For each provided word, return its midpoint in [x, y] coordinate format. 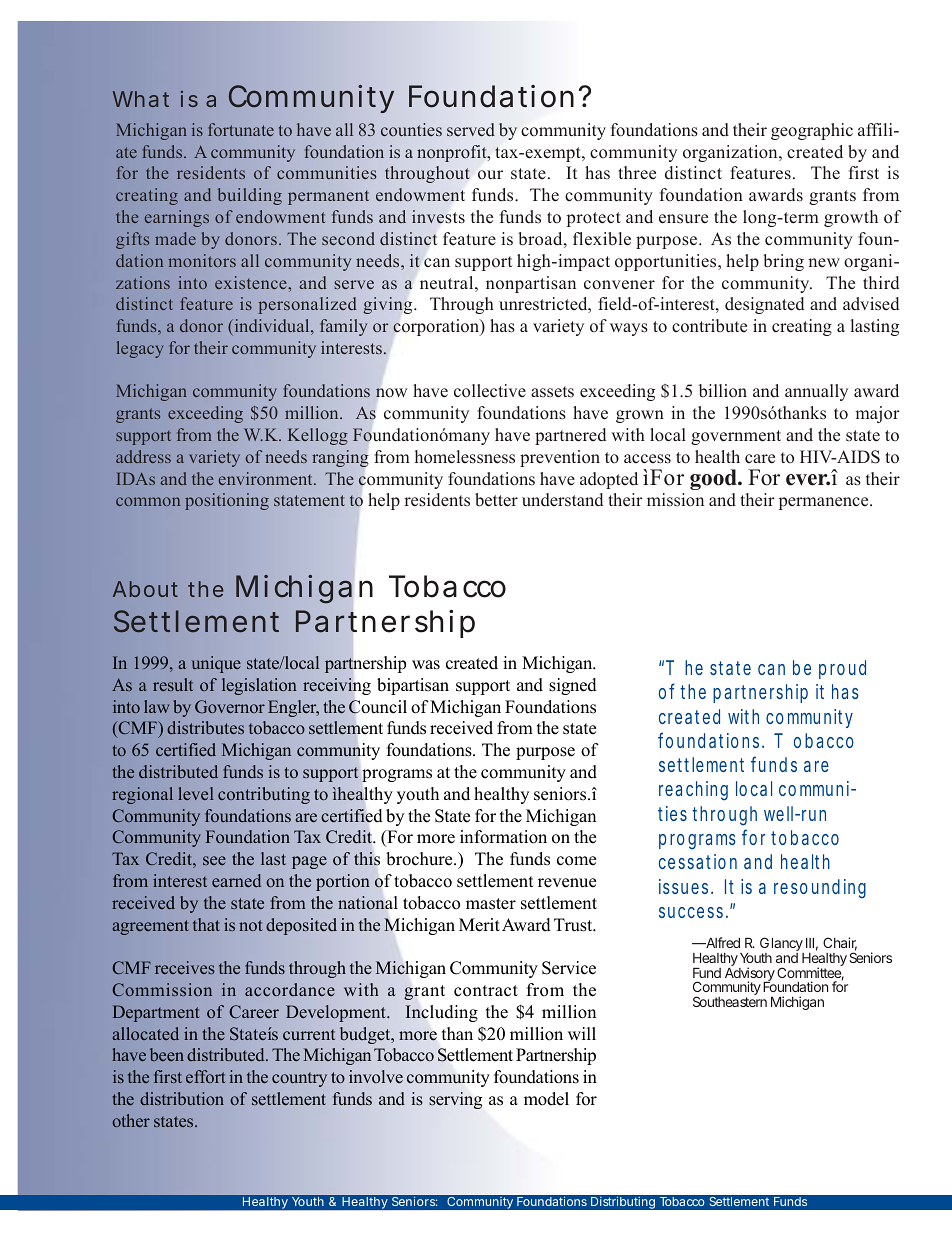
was [426, 665]
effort [205, 1076]
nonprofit [453, 153]
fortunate [241, 129]
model [546, 1099]
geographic [812, 131]
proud [842, 669]
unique [216, 664]
